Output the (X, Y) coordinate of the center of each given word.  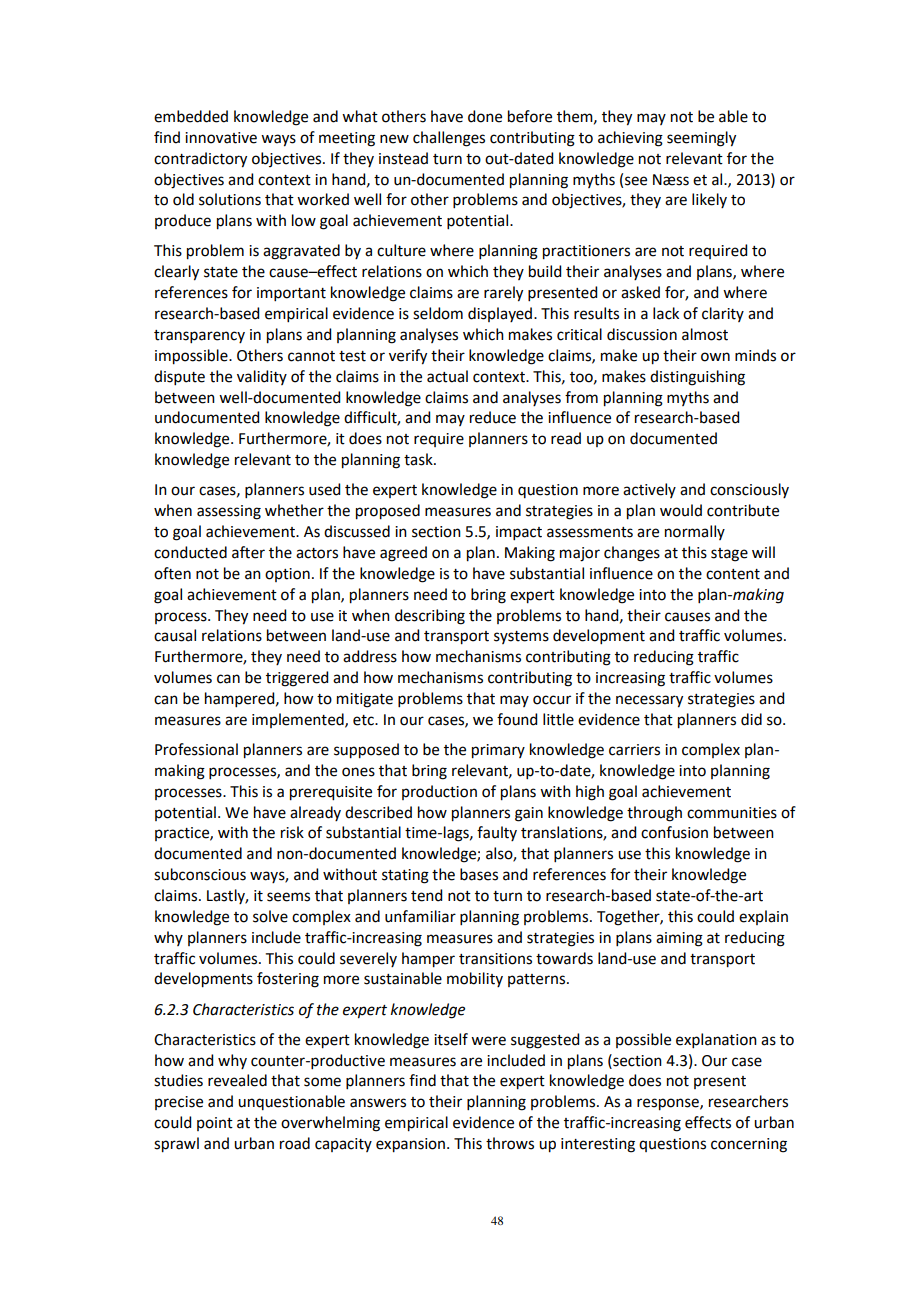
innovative (221, 138)
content (733, 574)
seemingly (701, 139)
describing (430, 617)
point (215, 1124)
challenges (449, 139)
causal (175, 635)
